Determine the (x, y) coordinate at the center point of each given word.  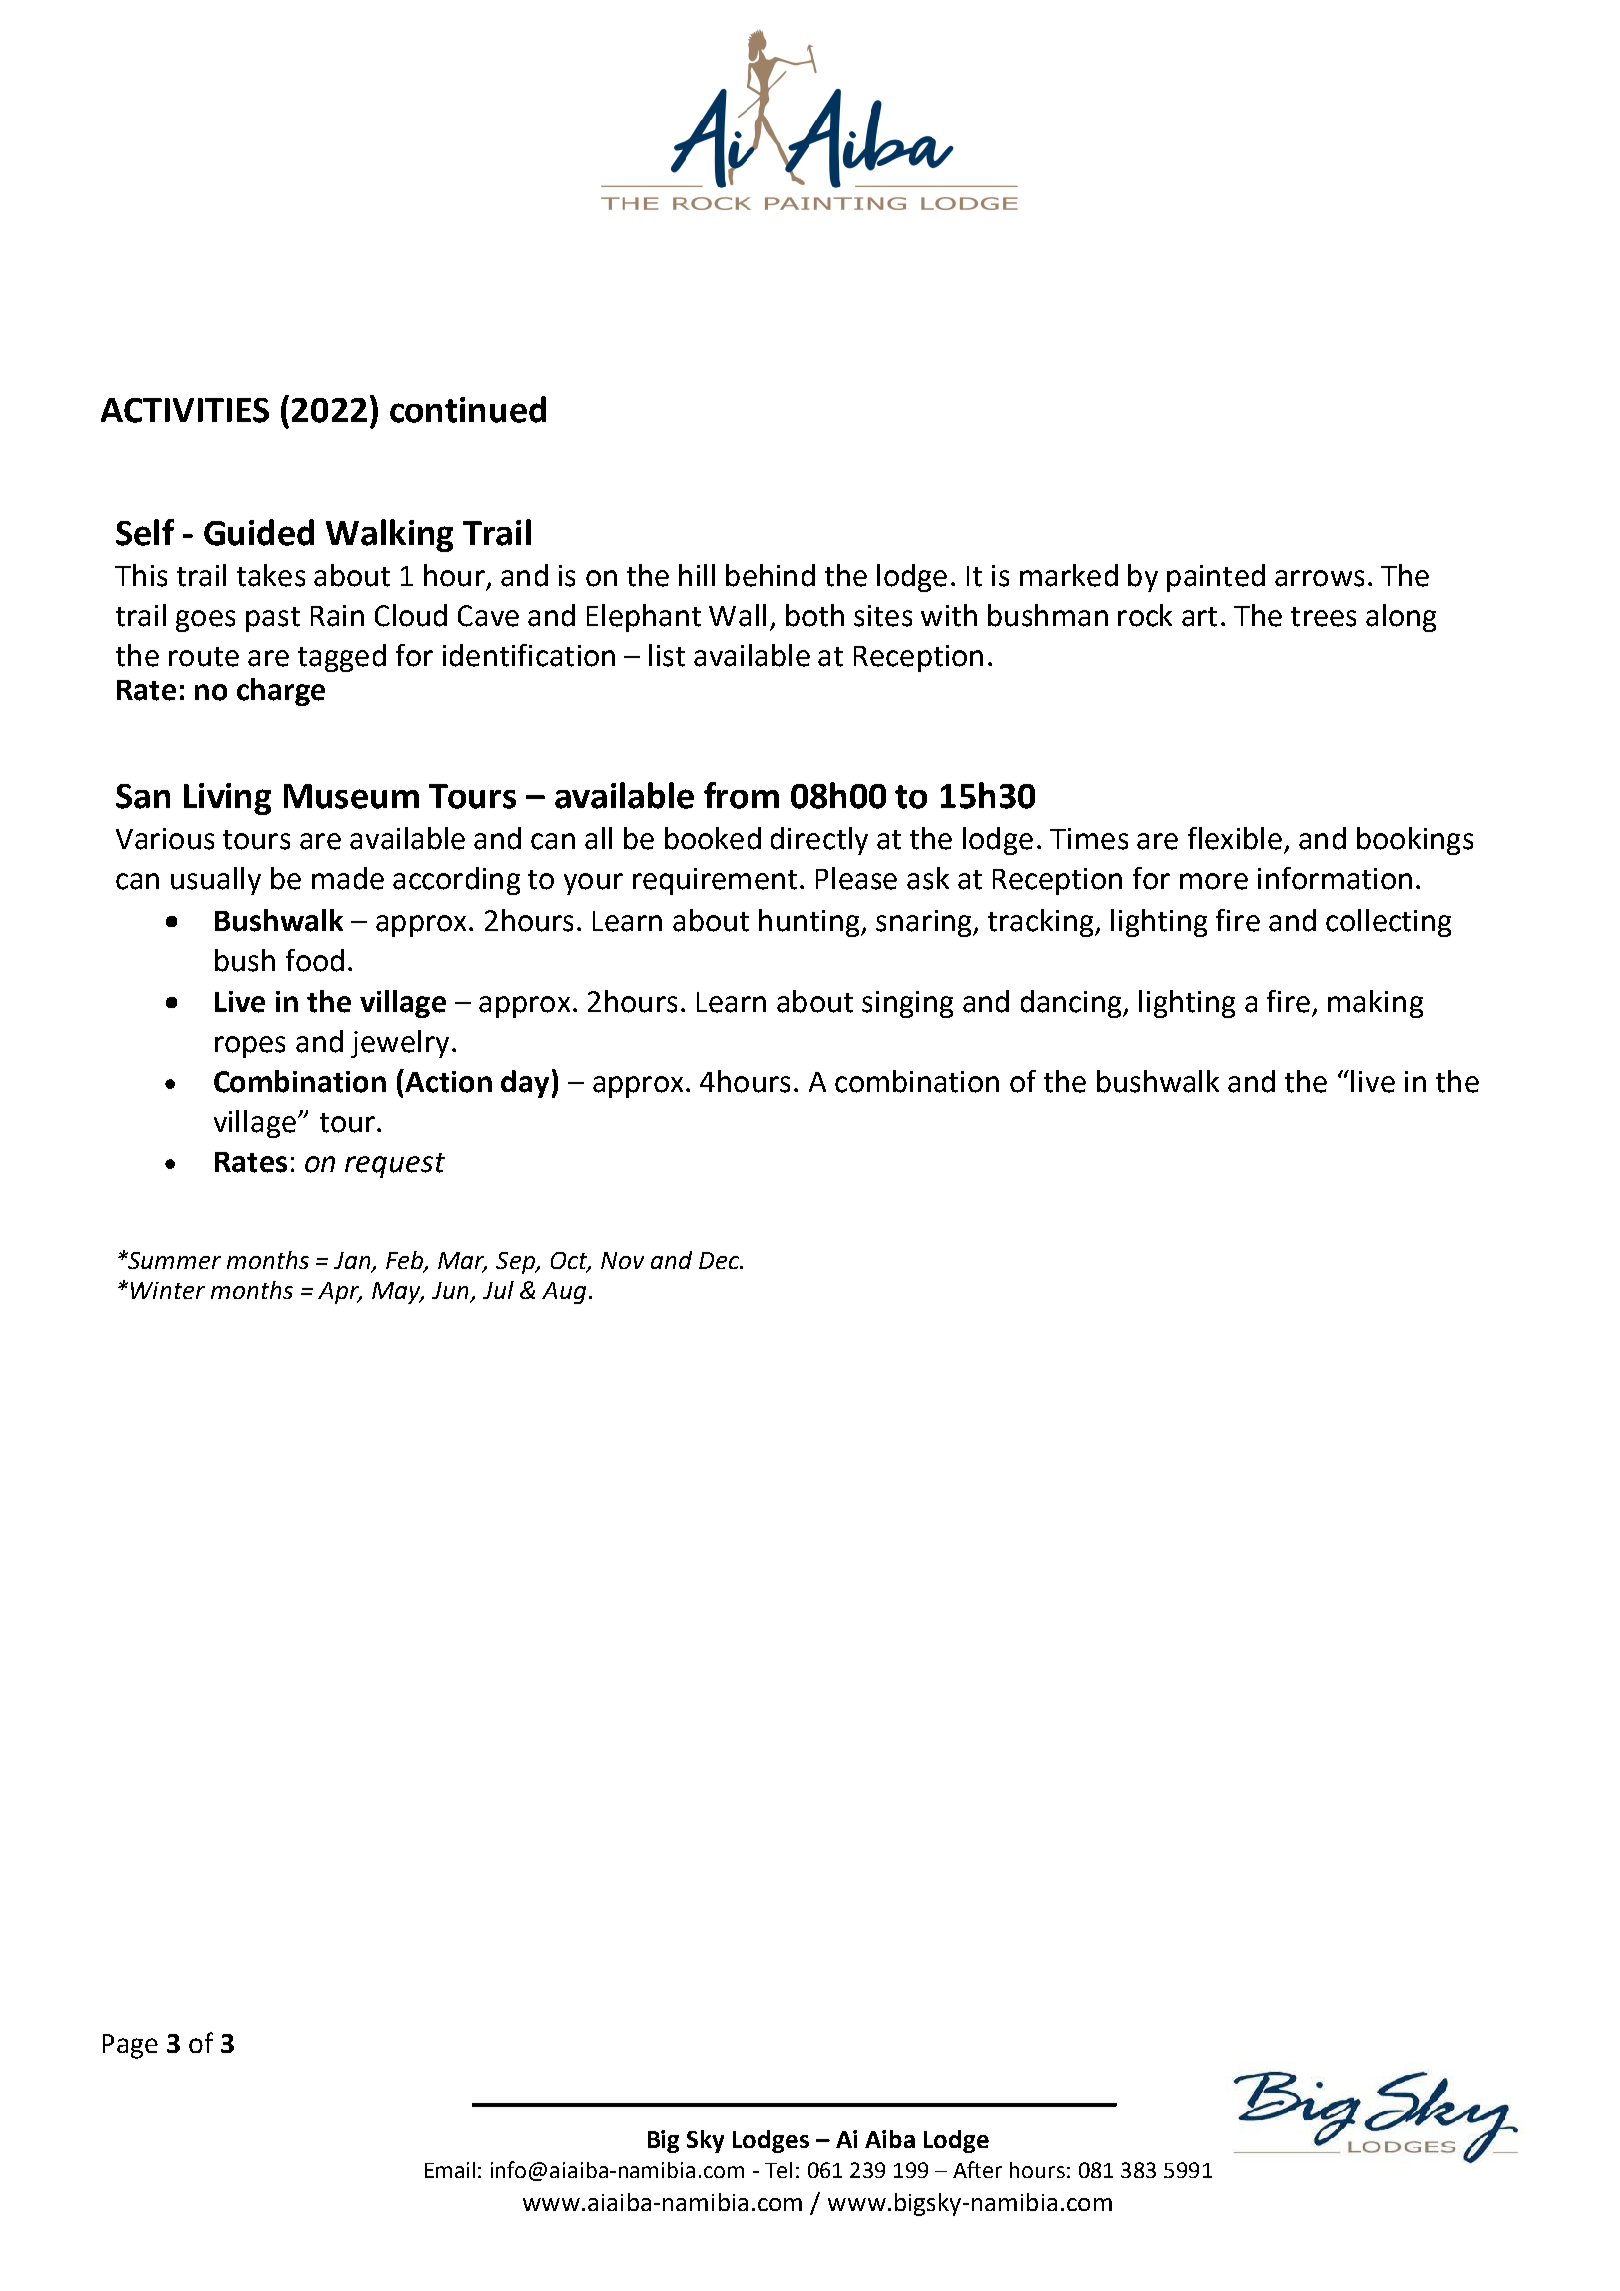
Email (450, 2170)
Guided (259, 532)
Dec (720, 1260)
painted (1216, 578)
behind (770, 575)
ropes (250, 1047)
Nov (622, 1260)
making (1375, 1004)
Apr (339, 1293)
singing (907, 1004)
